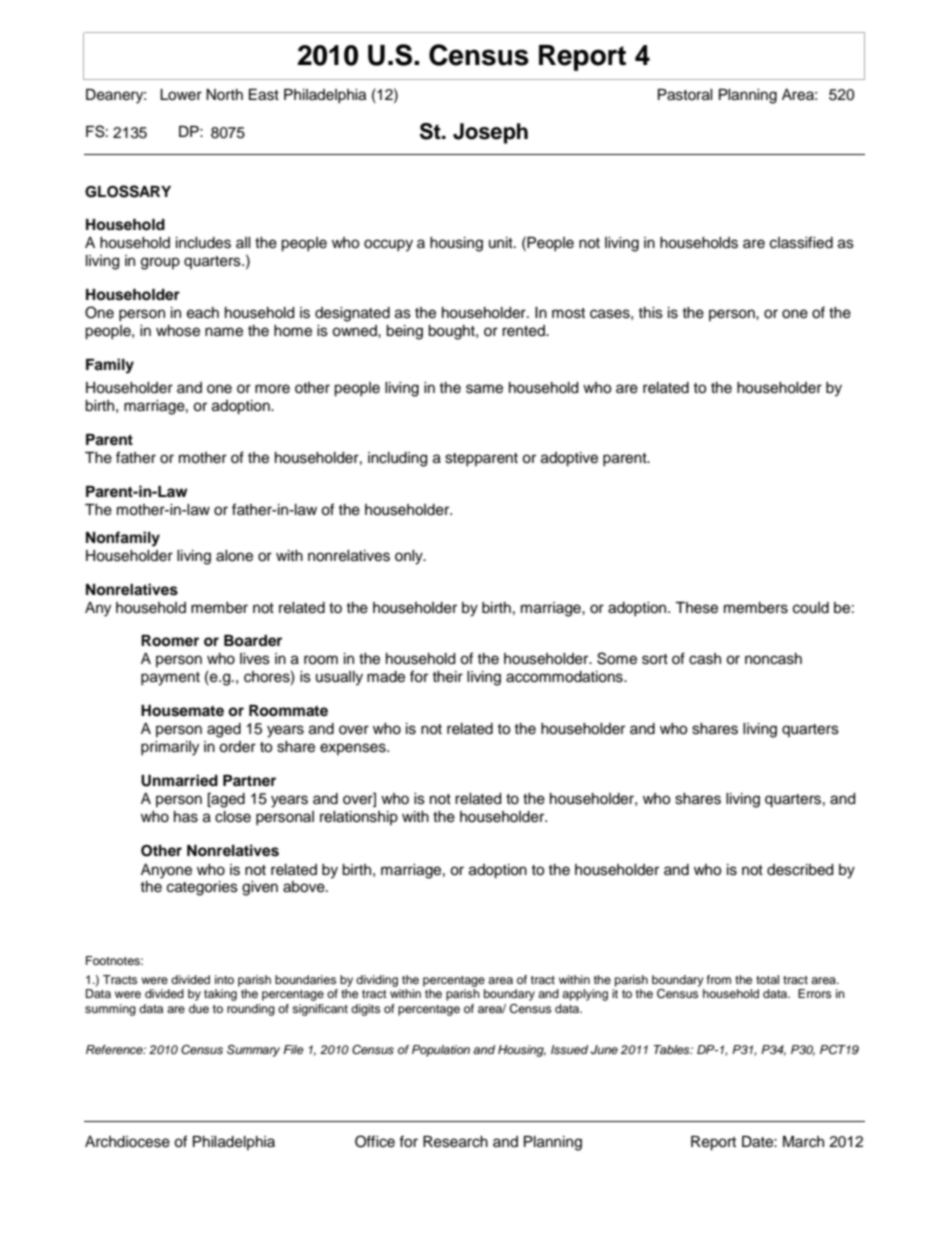 The image size is (952, 1233). Describe the element at coordinates (490, 133) in the screenshot. I see `Joseph` at that location.
